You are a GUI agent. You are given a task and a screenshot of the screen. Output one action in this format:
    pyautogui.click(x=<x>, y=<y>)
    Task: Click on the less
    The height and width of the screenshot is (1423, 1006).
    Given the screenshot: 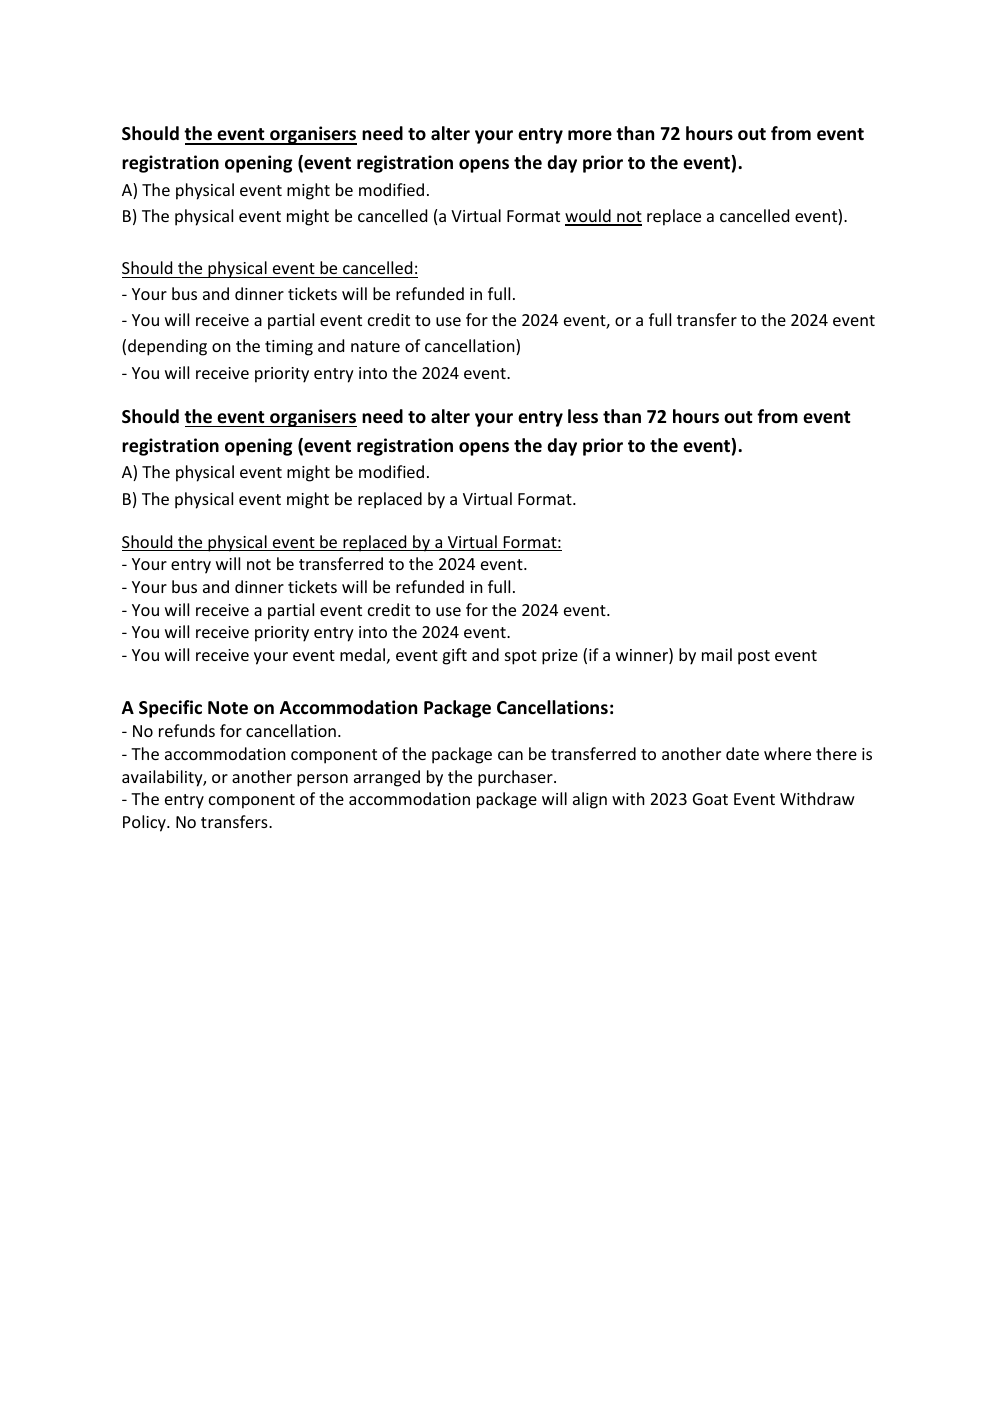 What is the action you would take?
    pyautogui.click(x=583, y=416)
